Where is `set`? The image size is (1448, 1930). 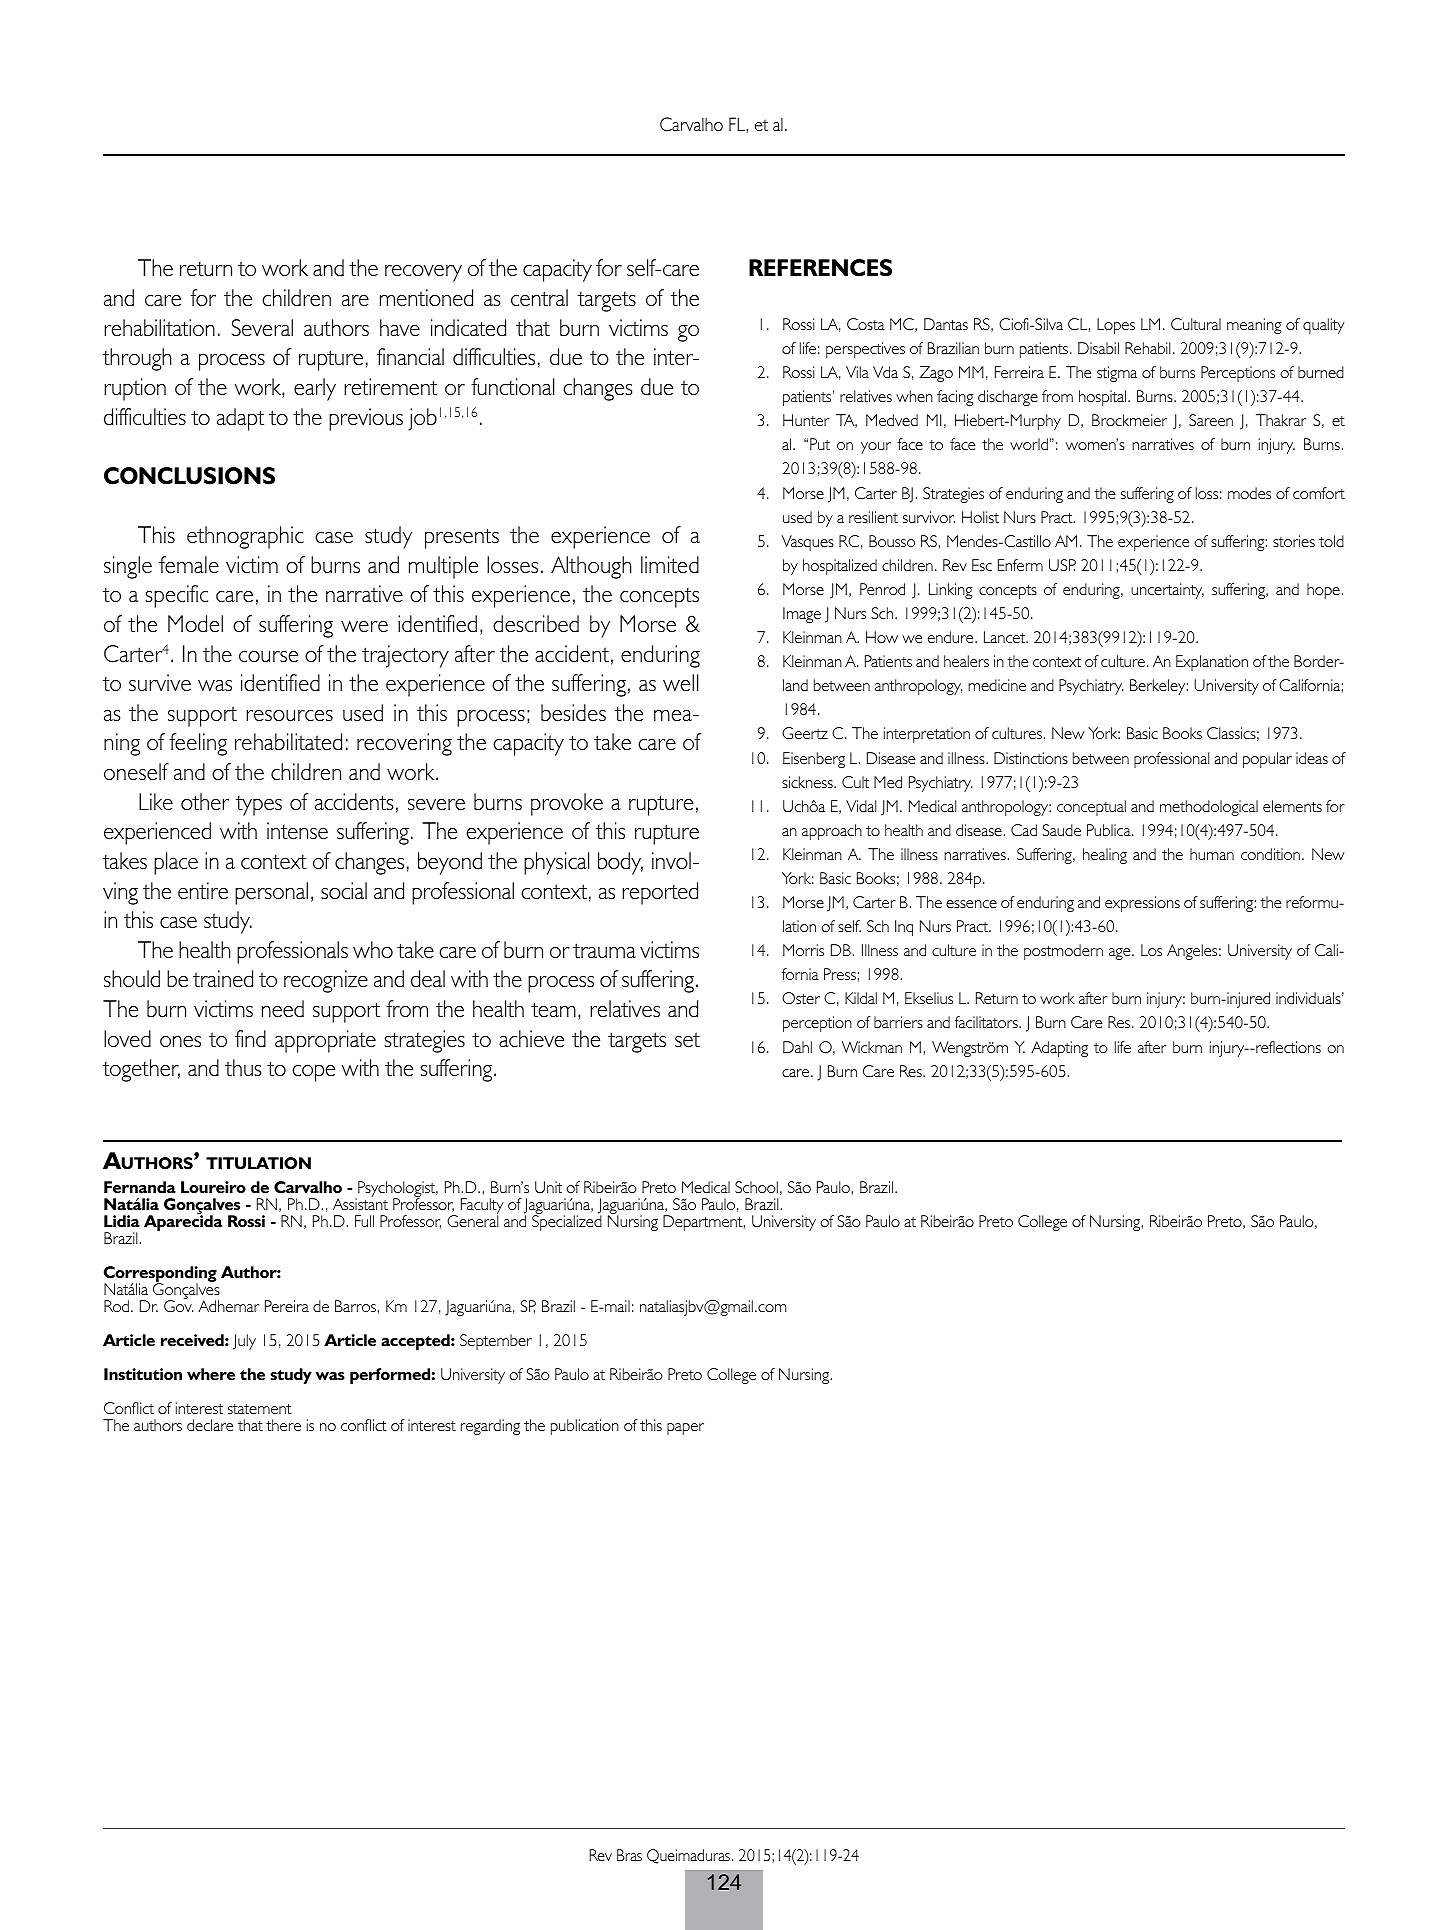 set is located at coordinates (687, 1040).
